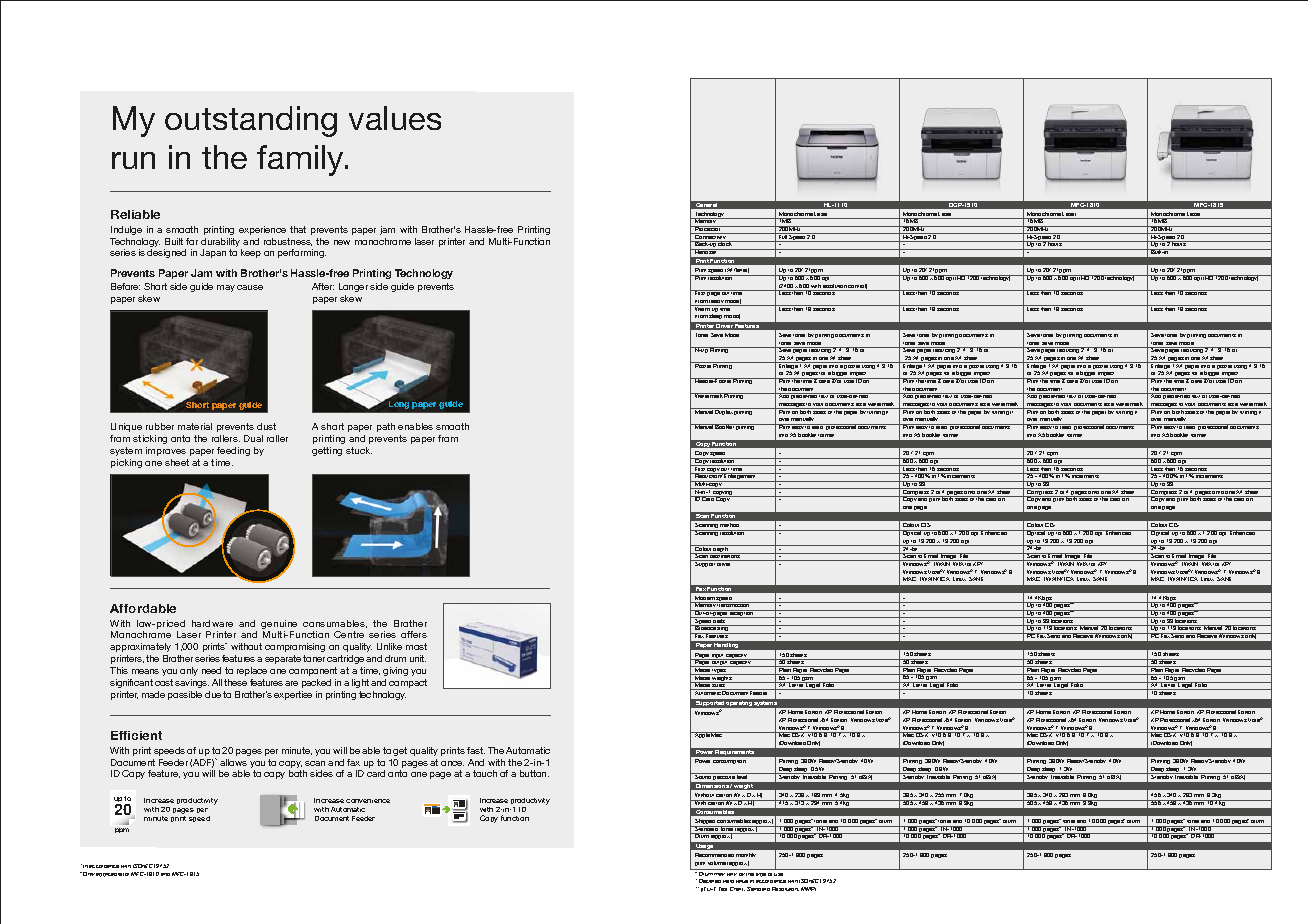 The image size is (1308, 924). What do you see at coordinates (195, 426) in the screenshot?
I see `material` at bounding box center [195, 426].
